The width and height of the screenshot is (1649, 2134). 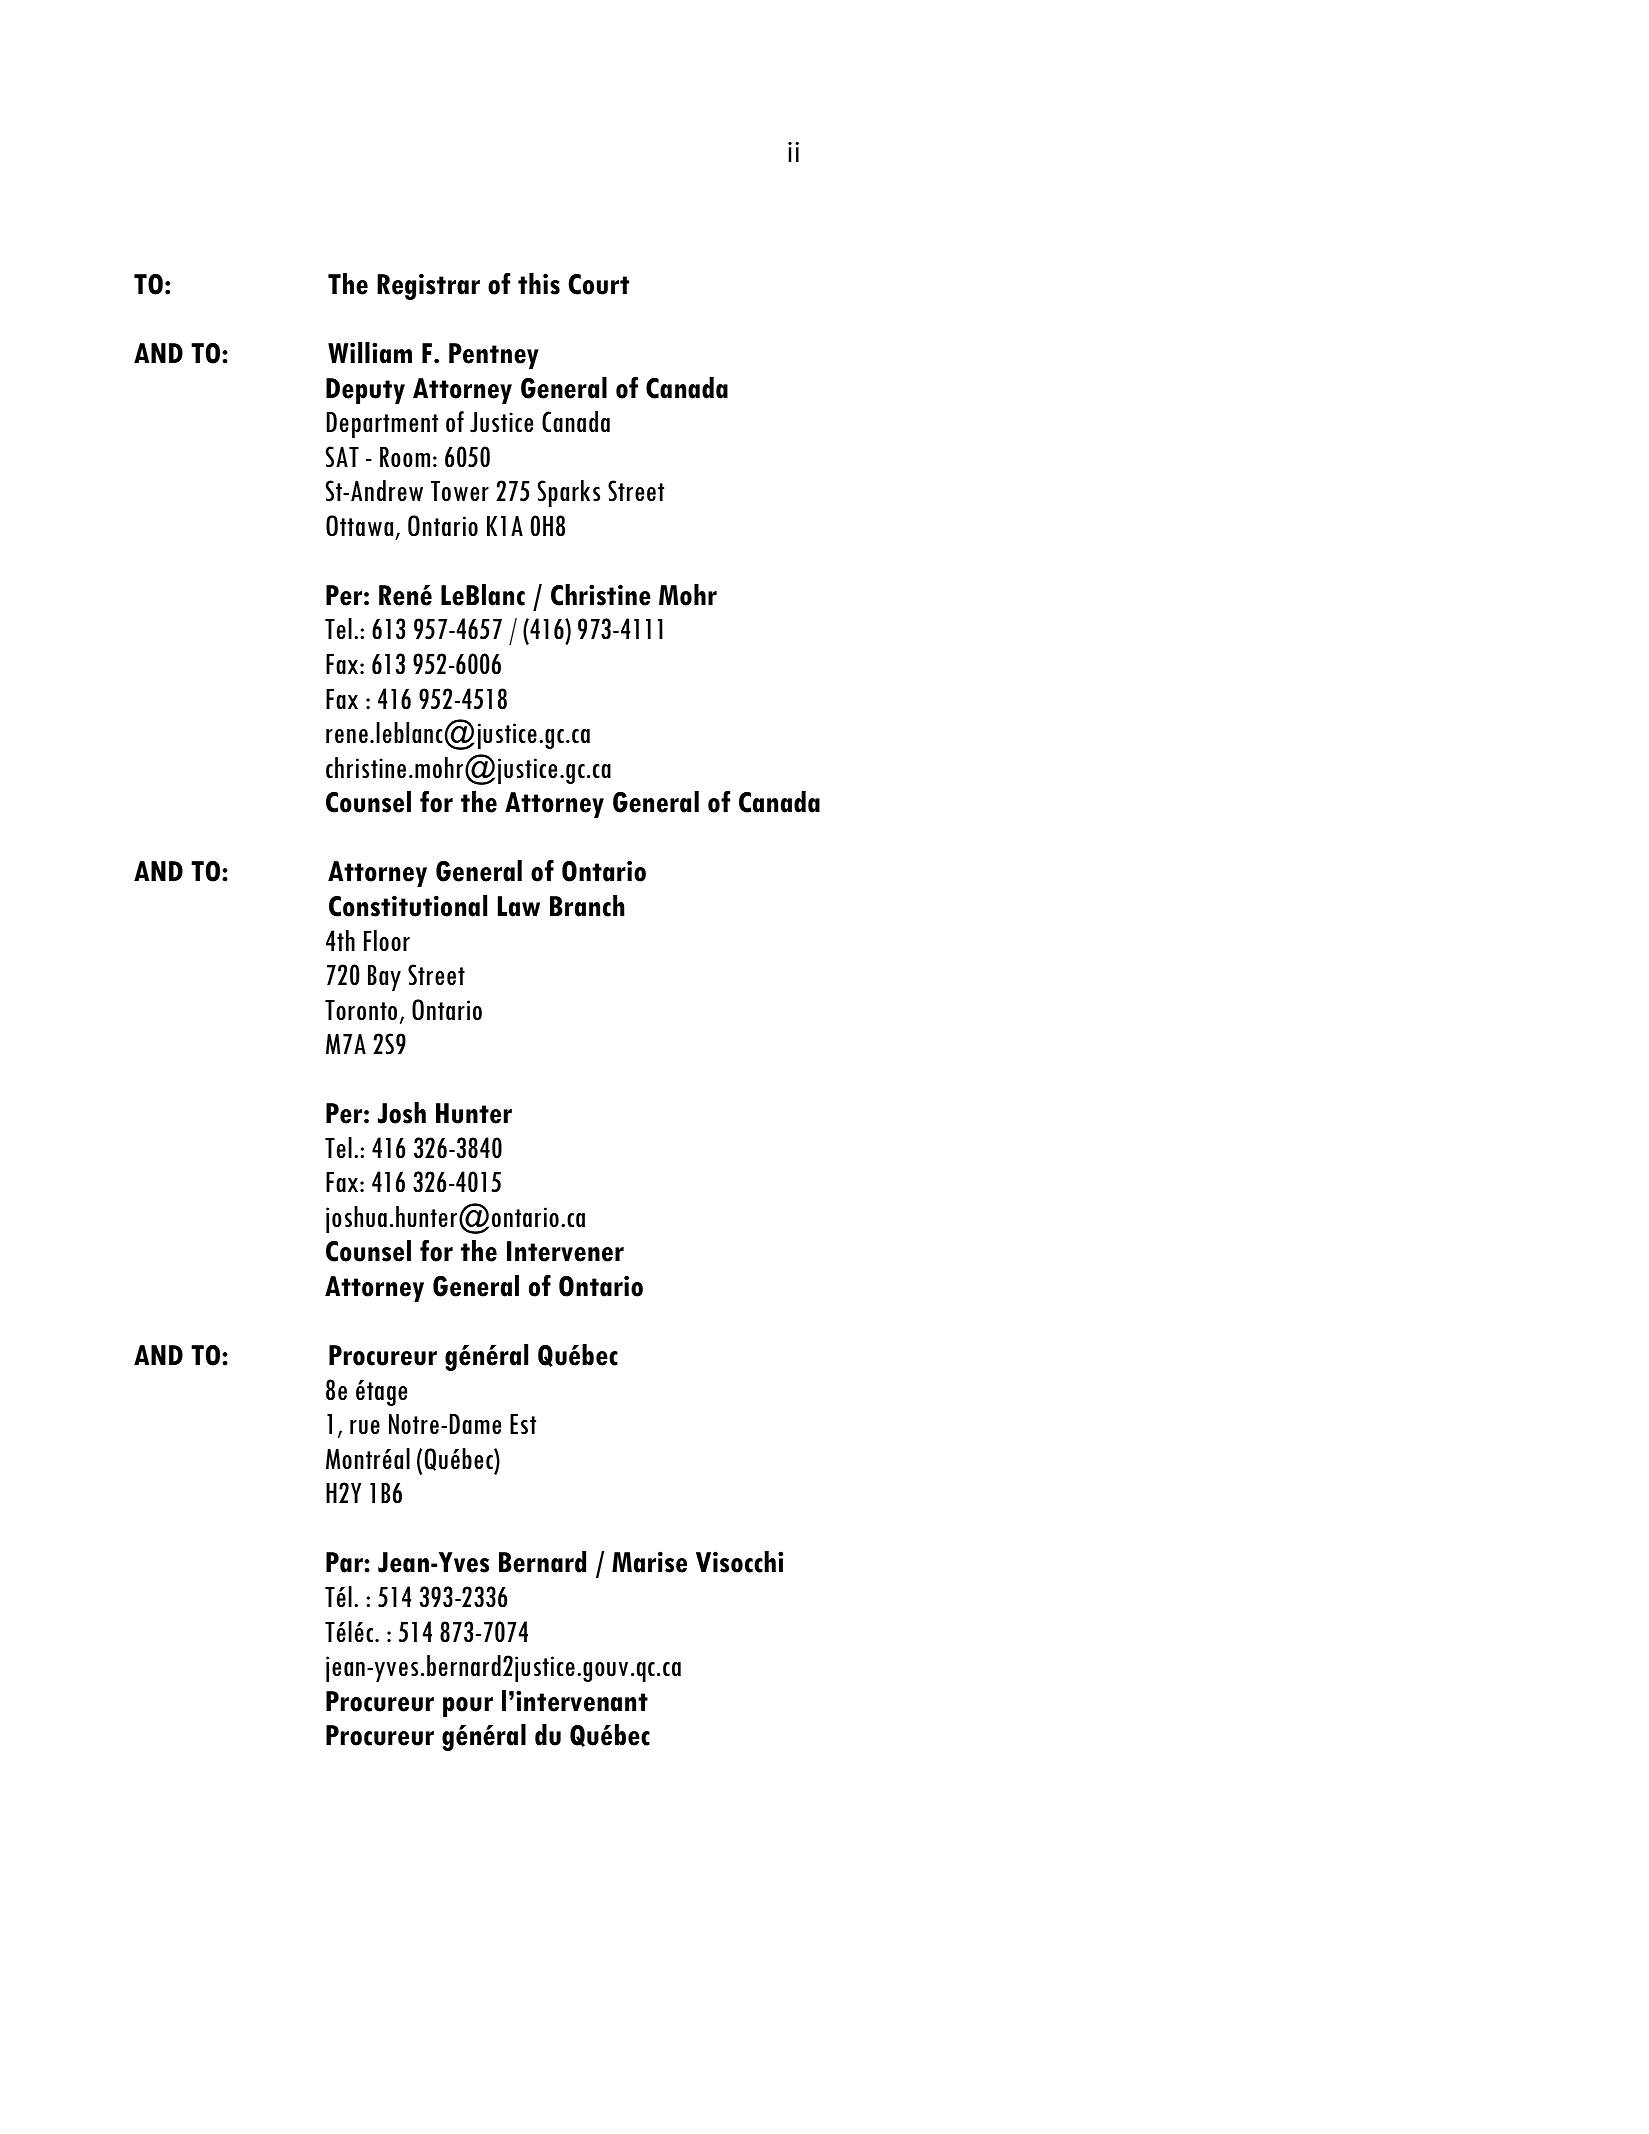 What do you see at coordinates (587, 906) in the screenshot?
I see `Branch` at bounding box center [587, 906].
